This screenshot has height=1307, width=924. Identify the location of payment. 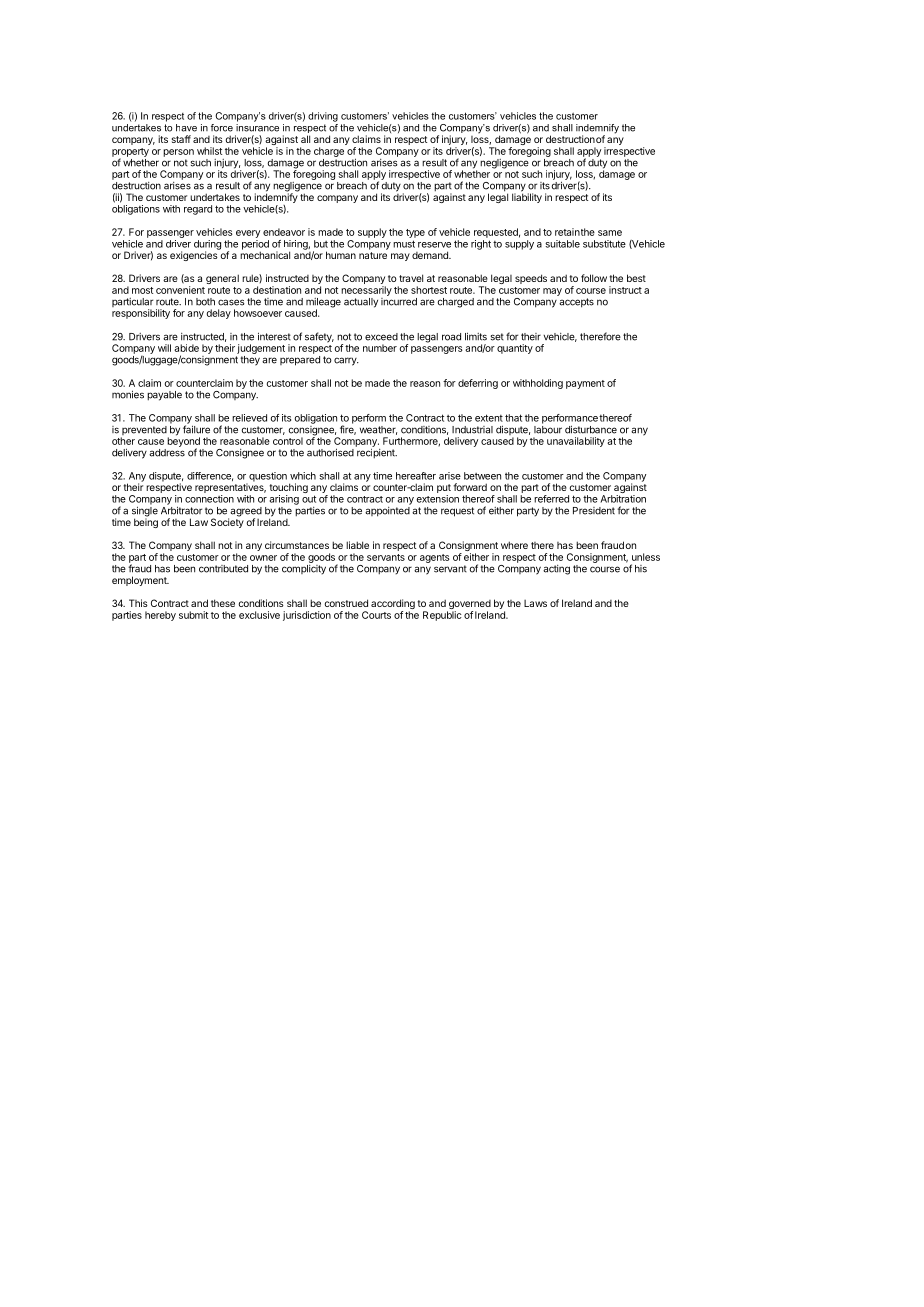
(585, 384).
